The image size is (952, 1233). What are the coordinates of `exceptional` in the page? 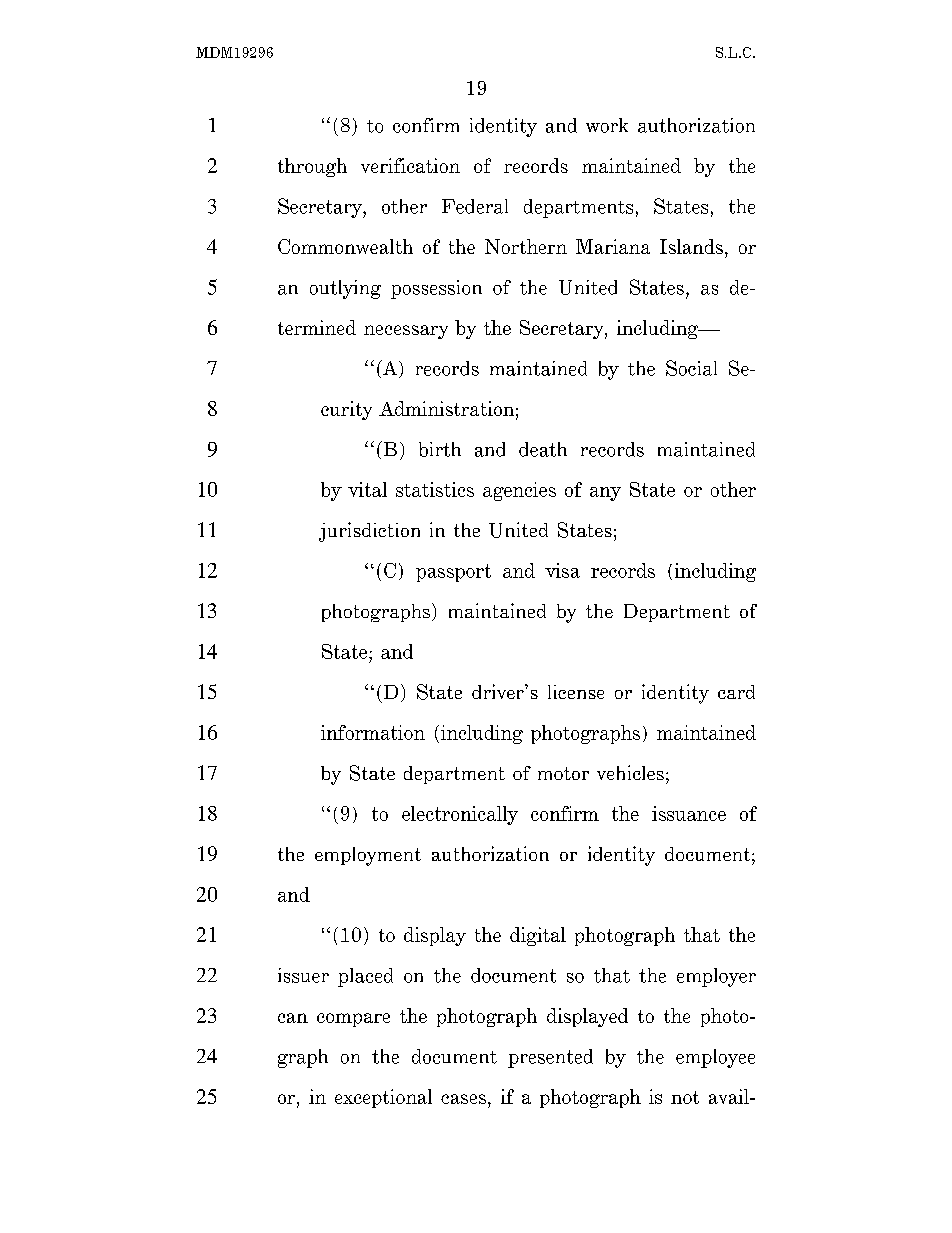 It's located at (383, 1098).
